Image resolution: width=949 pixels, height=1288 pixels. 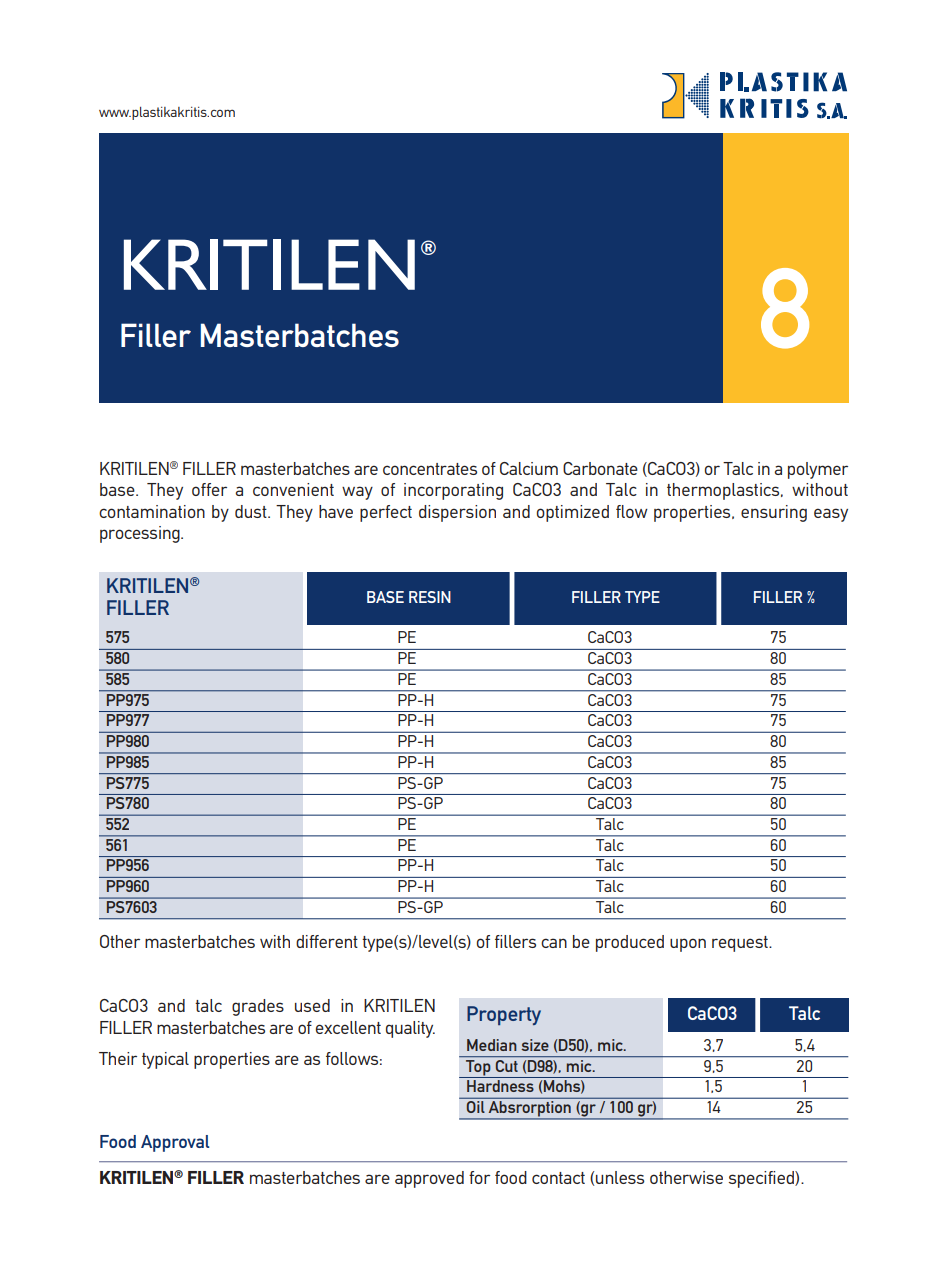 What do you see at coordinates (453, 491) in the screenshot?
I see `incorporating` at bounding box center [453, 491].
